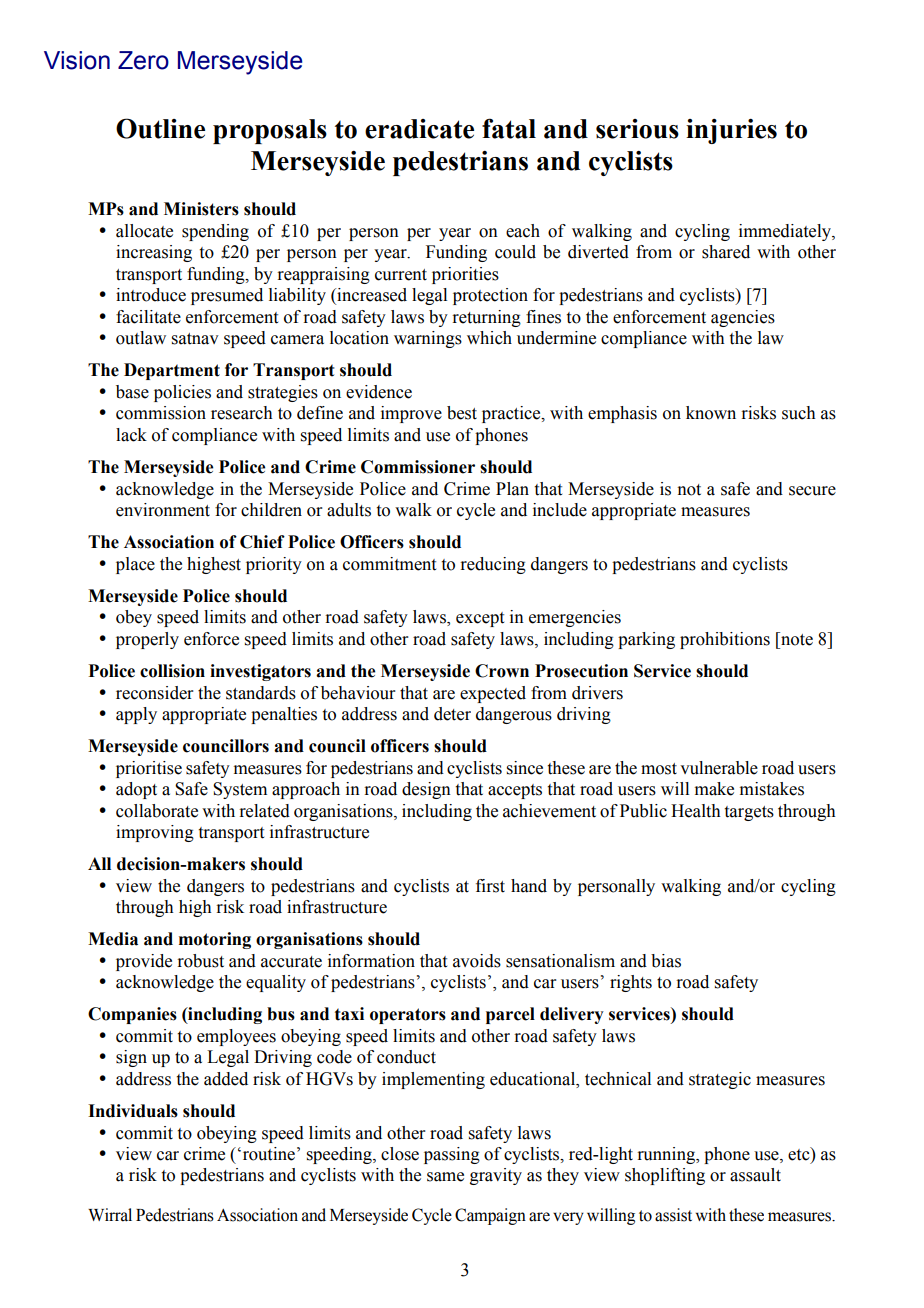 Image resolution: width=924 pixels, height=1308 pixels. What do you see at coordinates (144, 962) in the page?
I see `provide` at bounding box center [144, 962].
